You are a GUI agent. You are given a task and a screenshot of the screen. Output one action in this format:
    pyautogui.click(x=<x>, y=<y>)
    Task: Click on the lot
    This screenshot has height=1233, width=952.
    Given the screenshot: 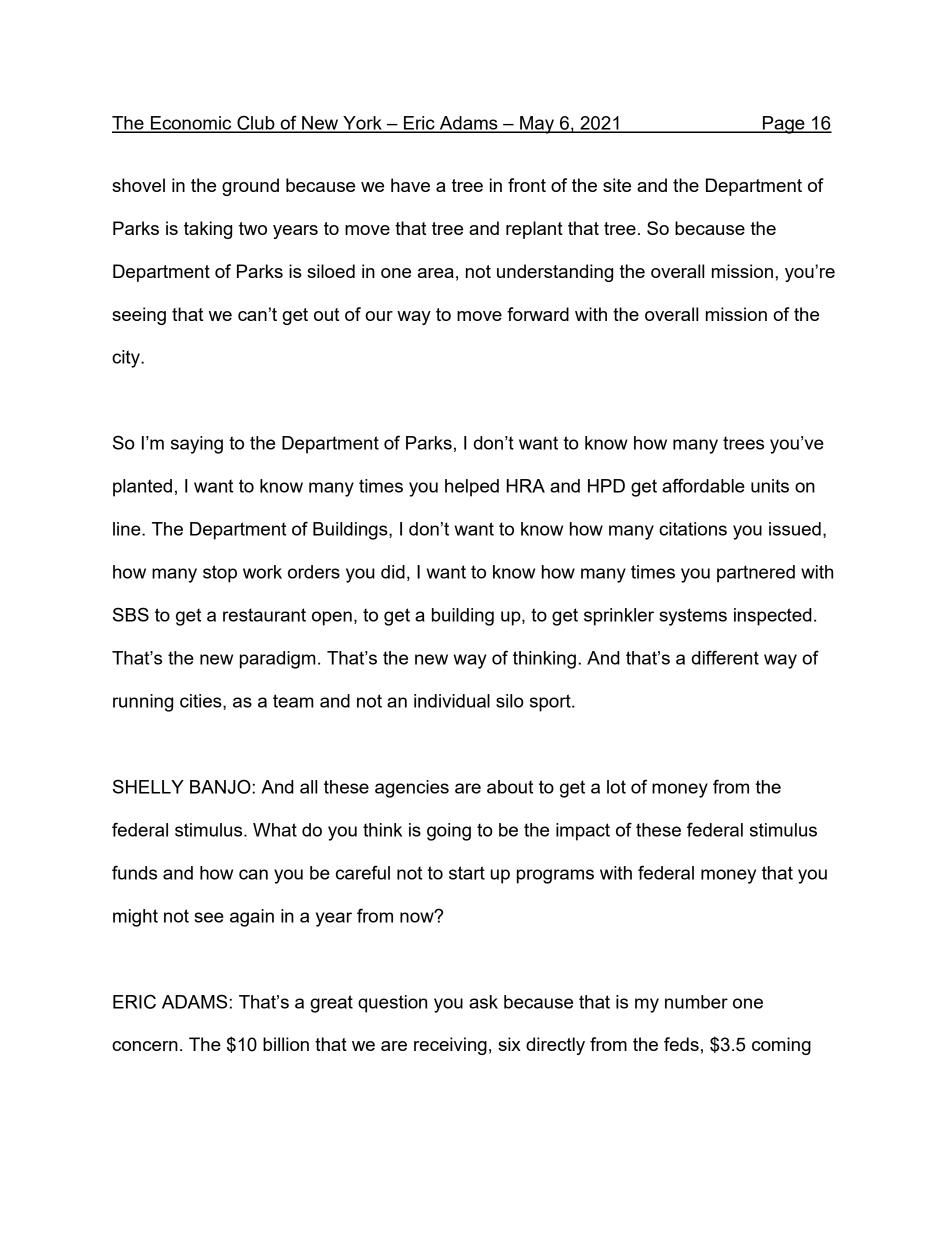 What is the action you would take?
    pyautogui.click(x=616, y=787)
